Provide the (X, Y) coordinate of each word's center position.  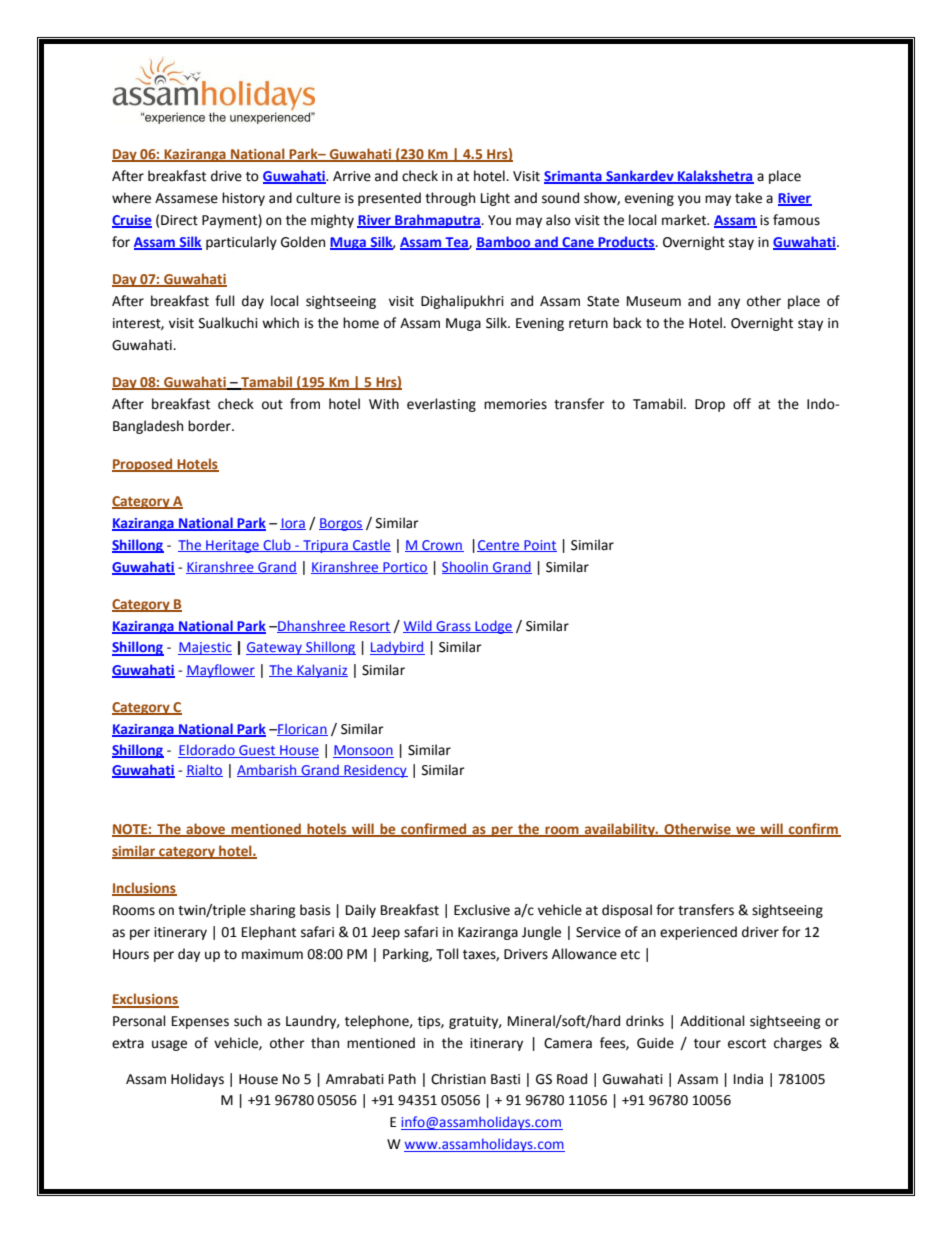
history (243, 199)
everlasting (441, 405)
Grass (453, 627)
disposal (627, 911)
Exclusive (482, 910)
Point (539, 546)
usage (169, 1045)
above (206, 829)
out (272, 405)
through (450, 199)
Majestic (205, 648)
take (748, 198)
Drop (710, 405)
